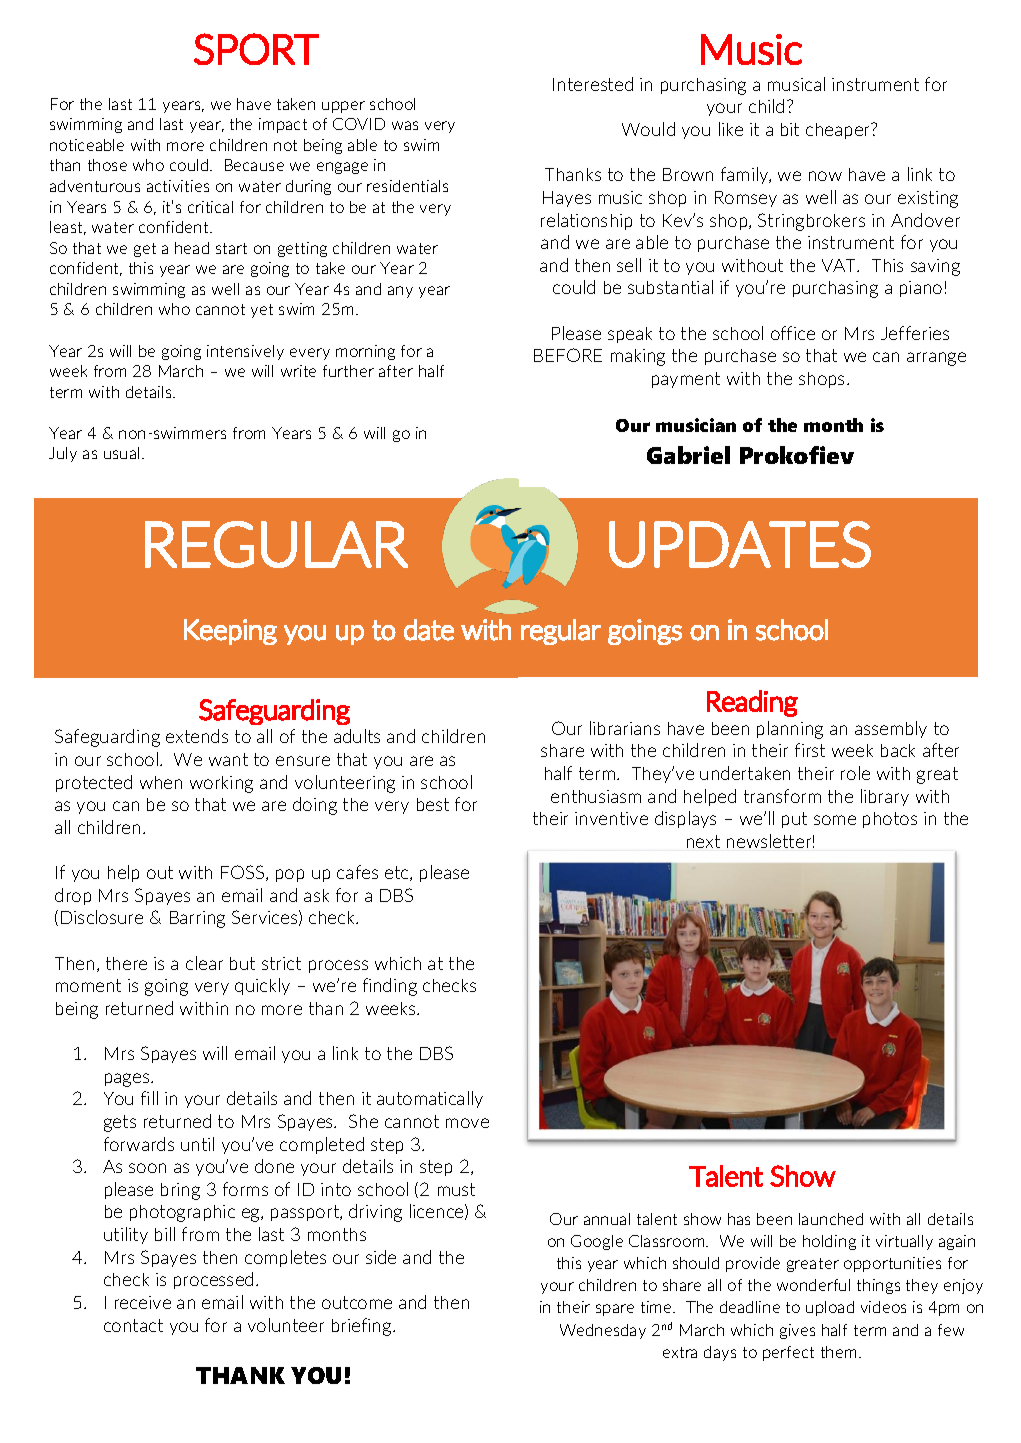  I want to click on Keeping, so click(230, 632).
